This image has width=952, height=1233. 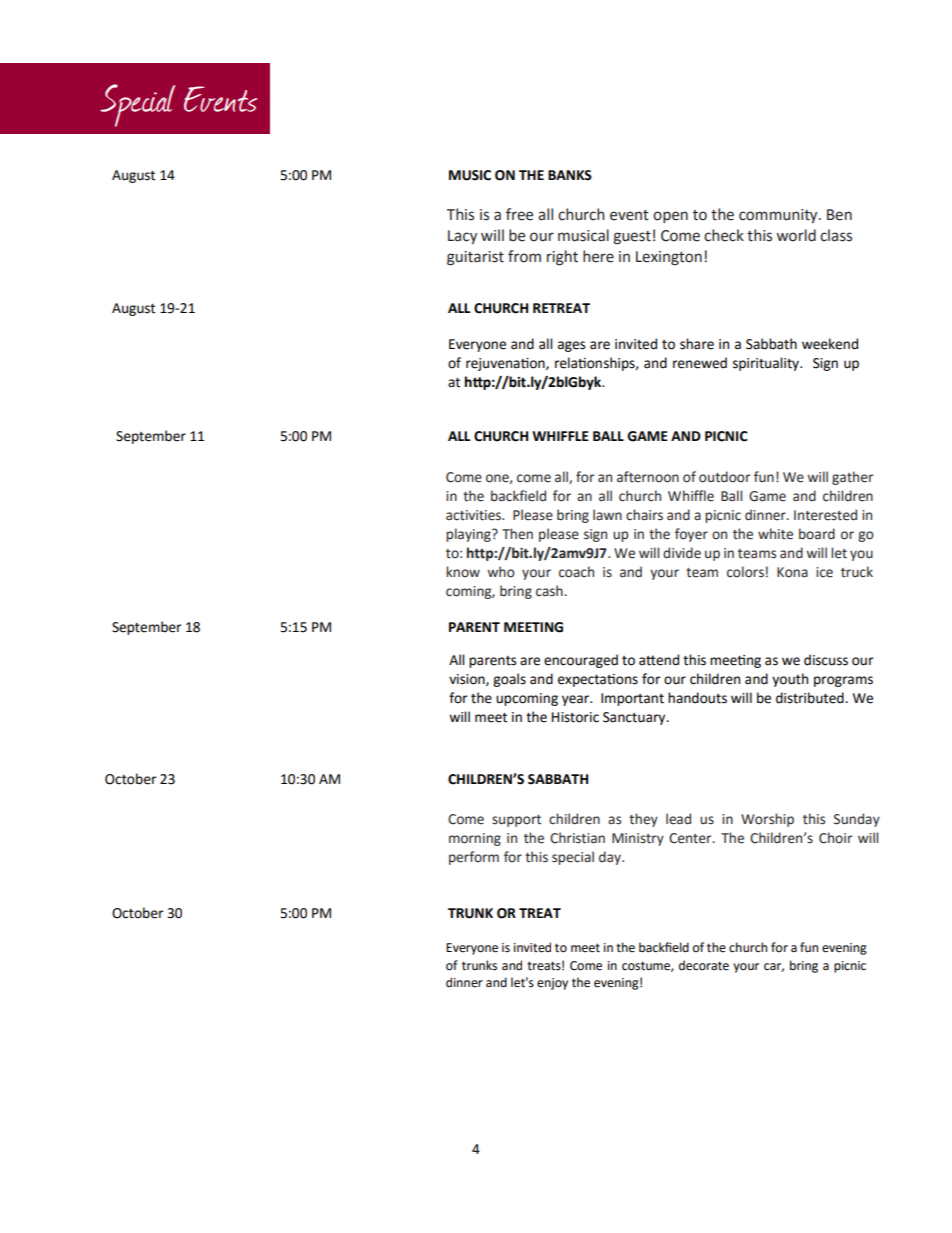 I want to click on afternoon, so click(x=648, y=477).
